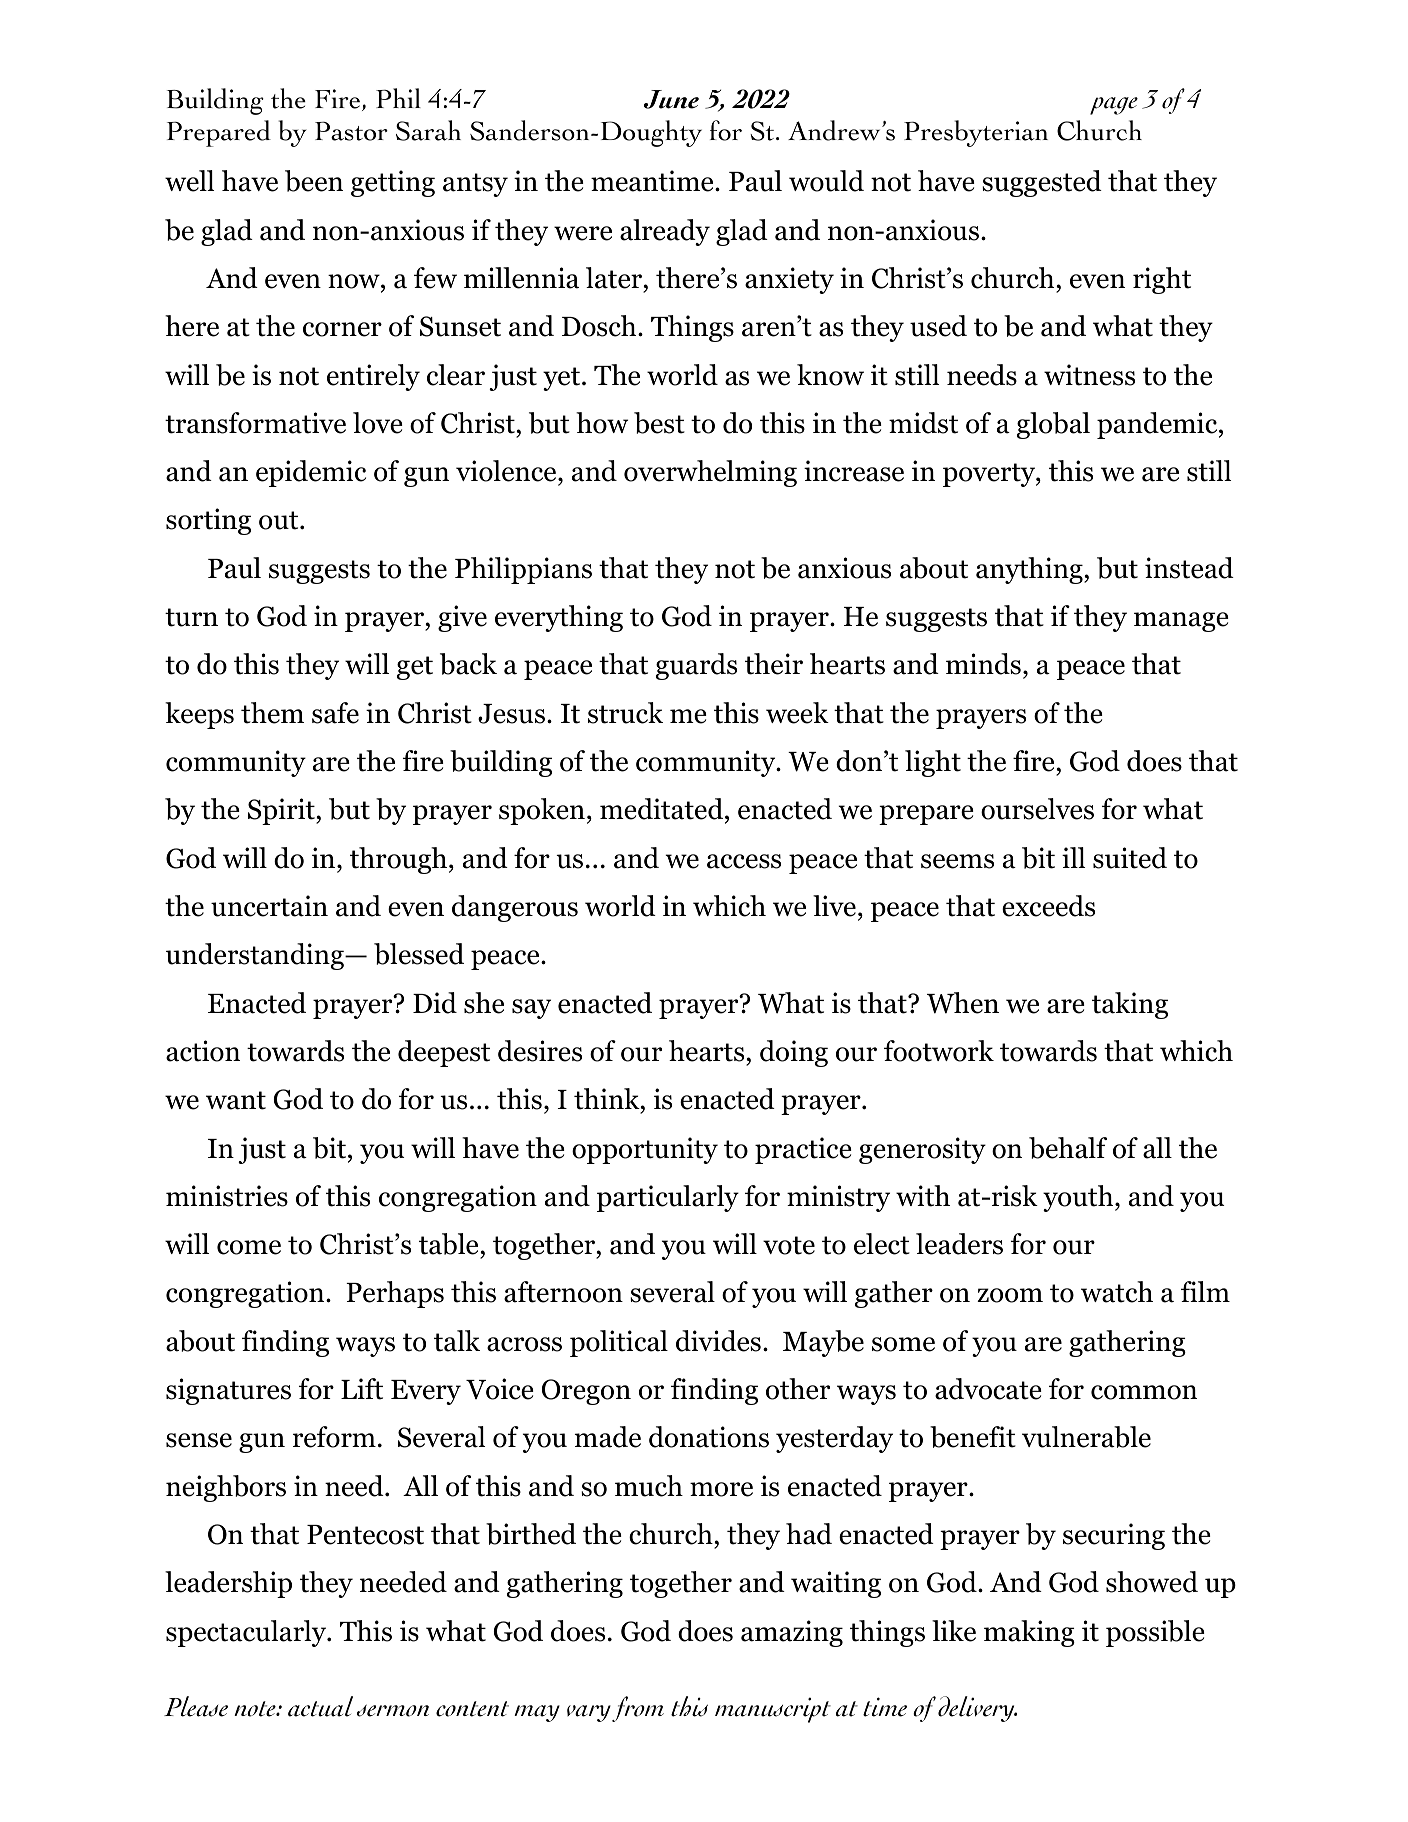 This screenshot has height=1822, width=1408. What do you see at coordinates (638, 1709) in the screenshot?
I see `from` at bounding box center [638, 1709].
